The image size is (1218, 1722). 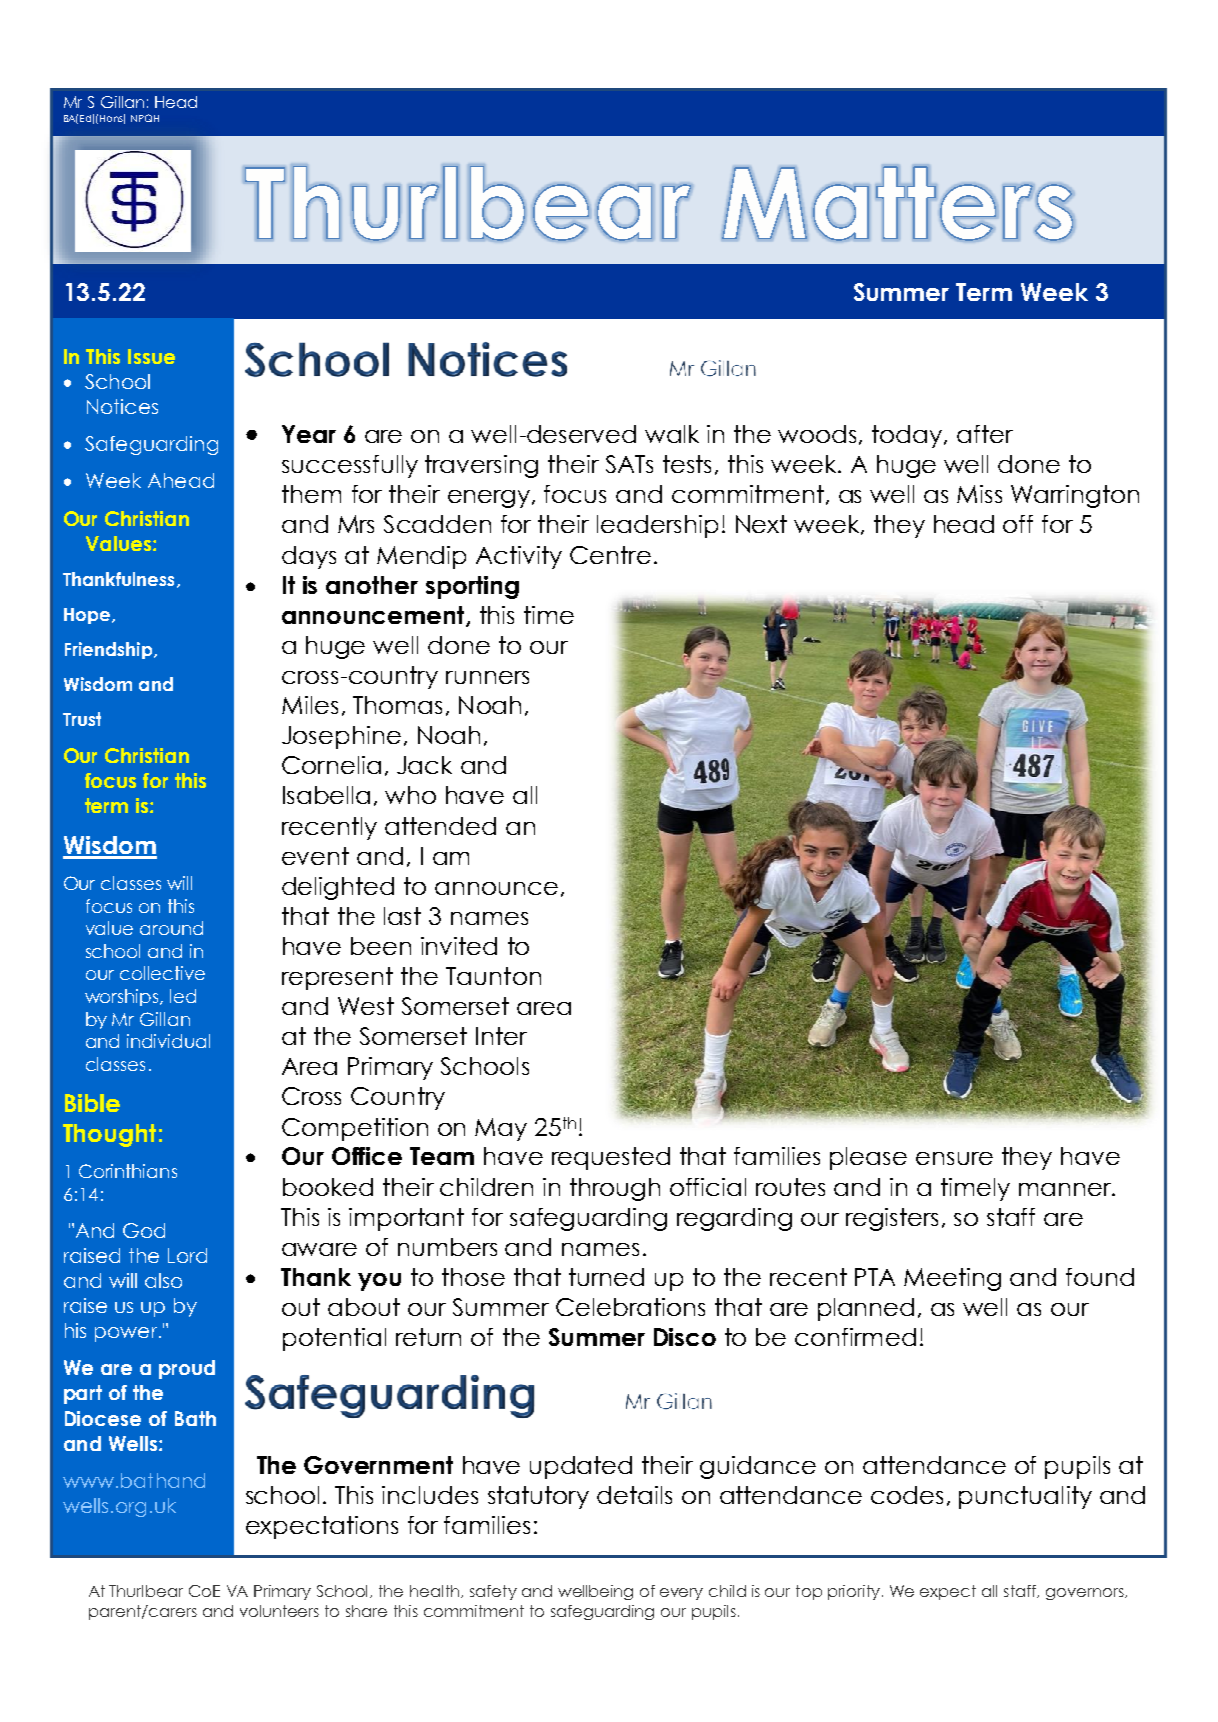 I want to click on runners, so click(x=487, y=677).
